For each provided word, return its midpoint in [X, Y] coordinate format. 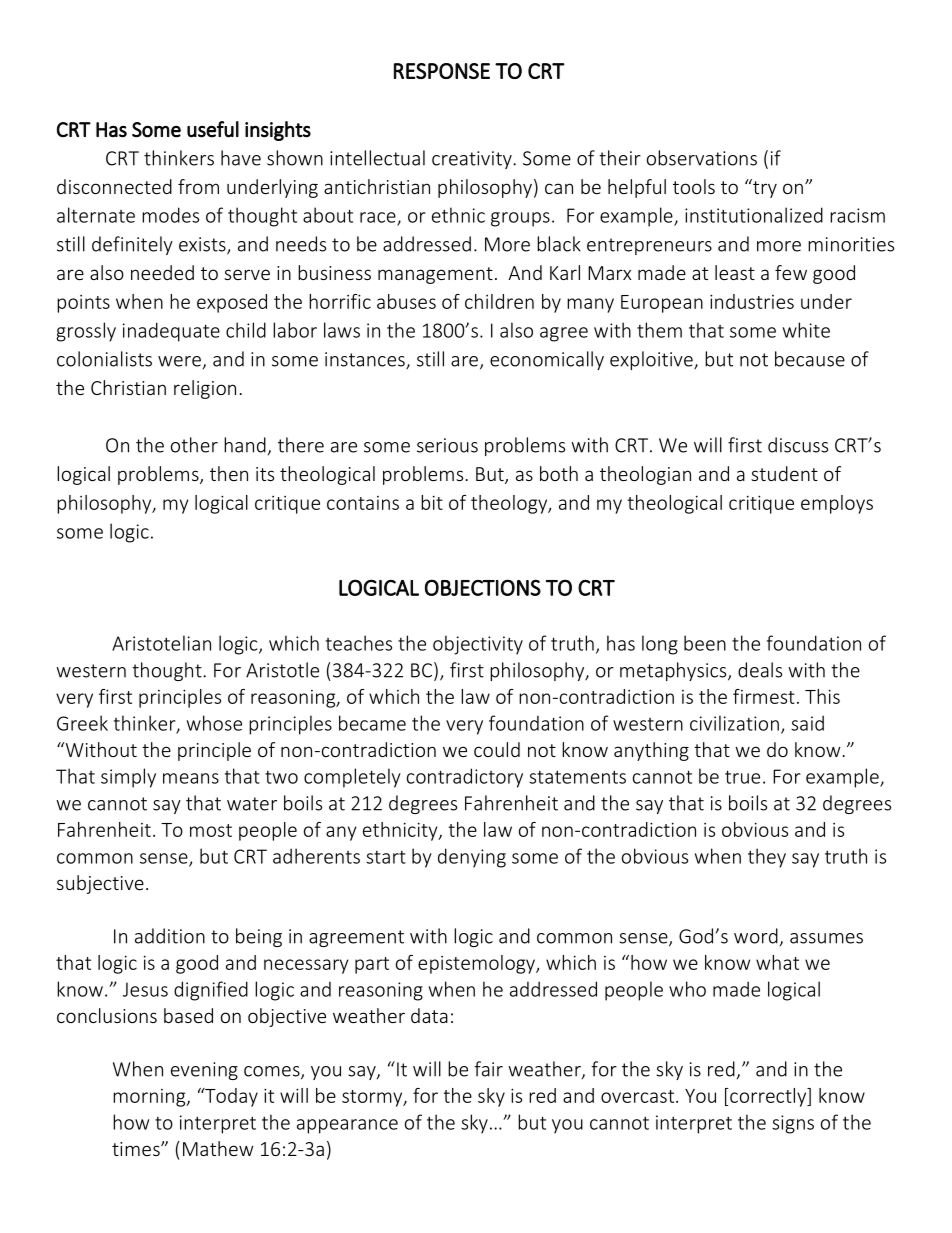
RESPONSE [442, 71]
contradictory [465, 778]
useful [213, 129]
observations [702, 158]
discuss [798, 445]
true [742, 777]
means [191, 778]
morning [150, 1098]
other [194, 445]
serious [447, 445]
